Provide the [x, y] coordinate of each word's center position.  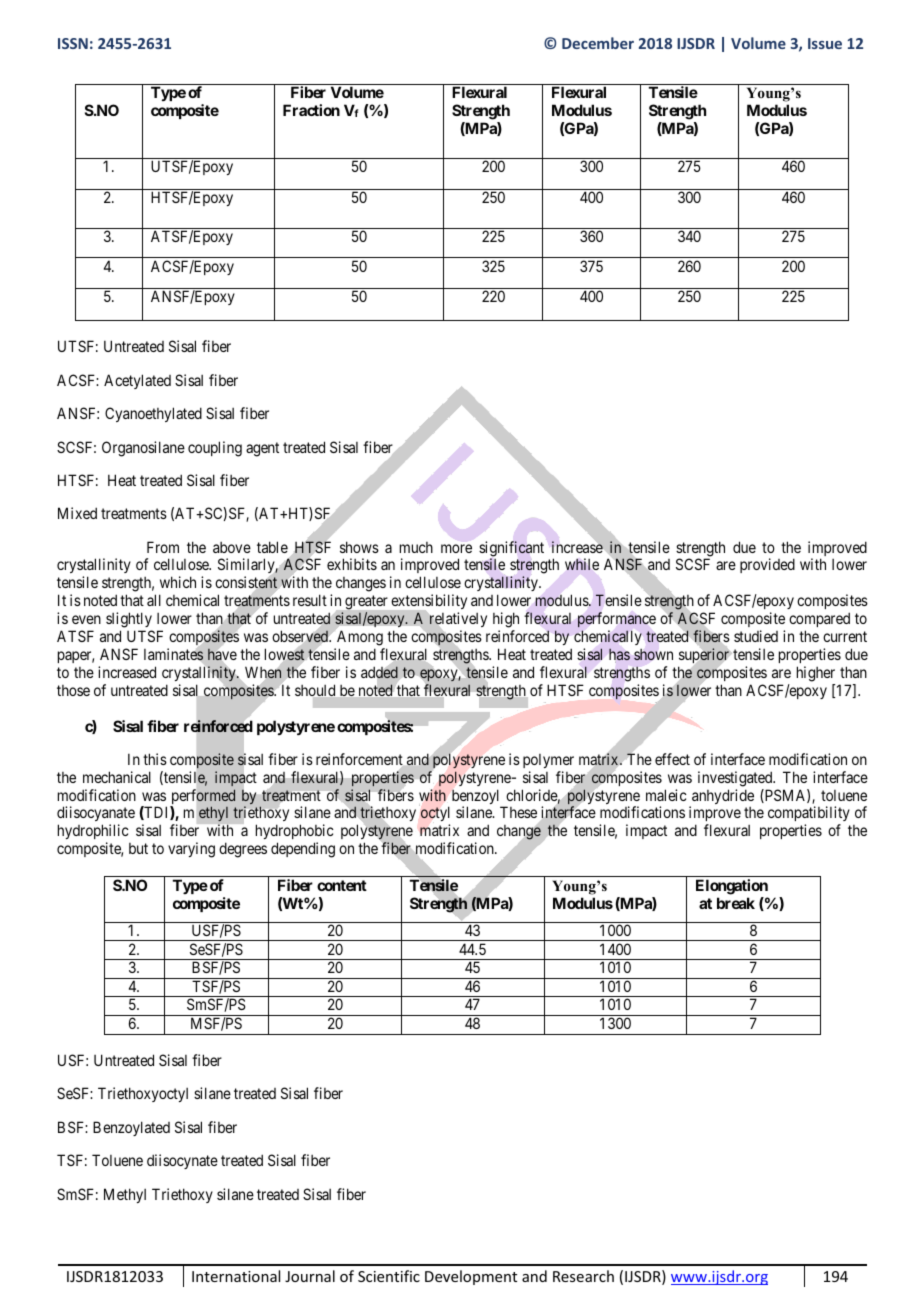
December [598, 43]
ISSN [73, 43]
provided [767, 565]
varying [191, 850]
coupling [215, 449]
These [518, 812]
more [456, 548]
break [736, 903]
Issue [825, 43]
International [236, 1276]
